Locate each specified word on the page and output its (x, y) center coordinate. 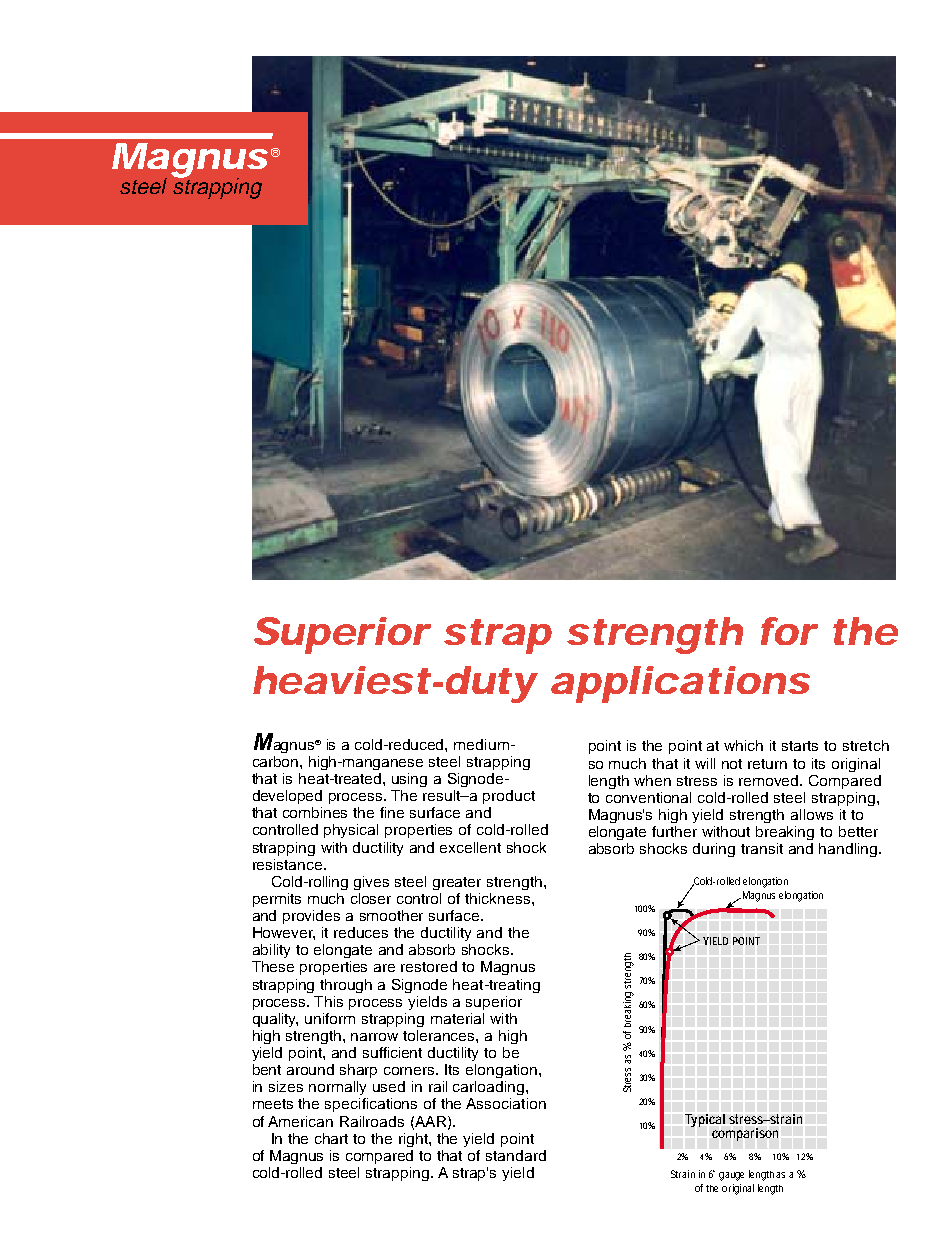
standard (516, 1155)
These (273, 966)
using (409, 780)
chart (331, 1138)
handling (849, 850)
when (652, 780)
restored (429, 966)
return (767, 764)
